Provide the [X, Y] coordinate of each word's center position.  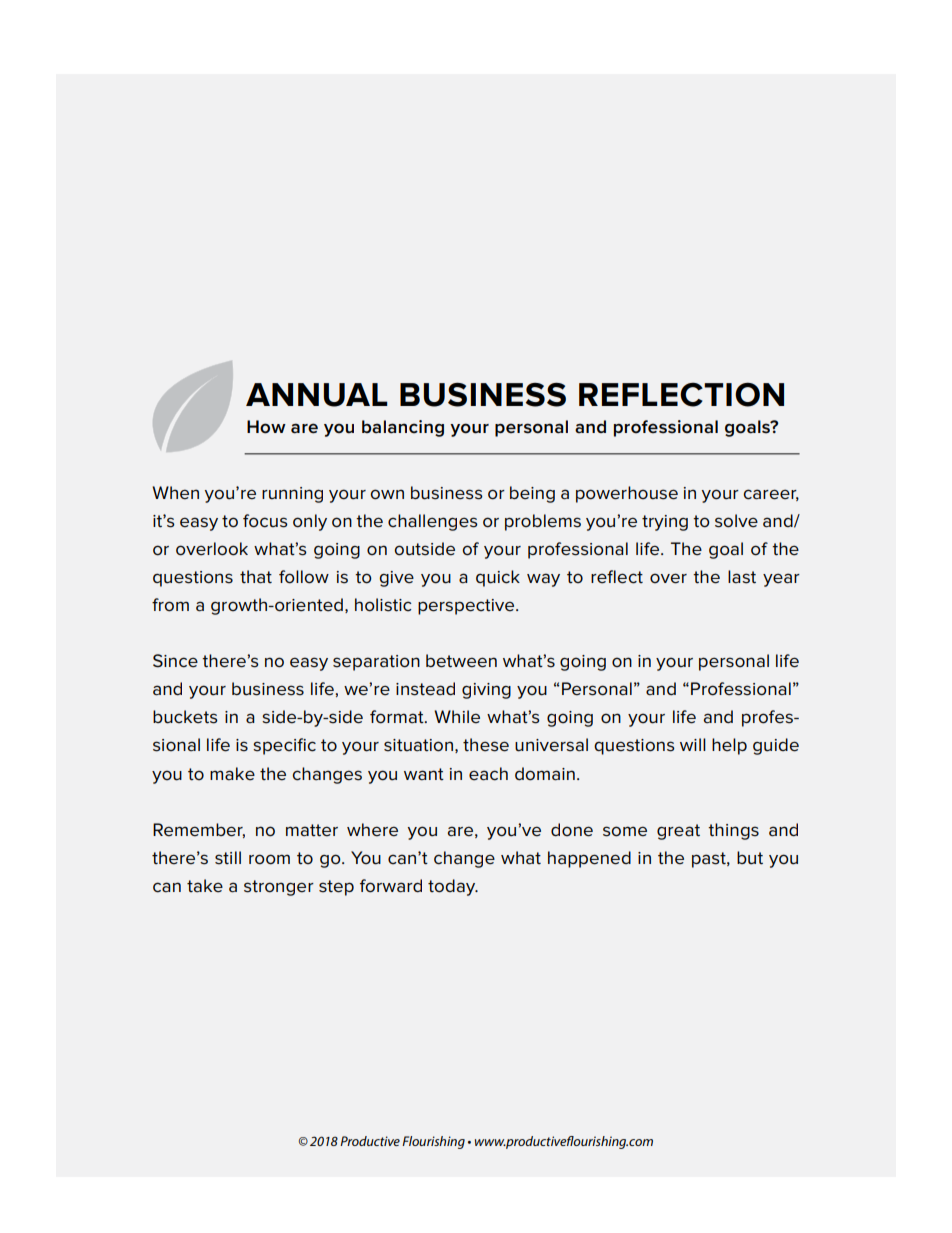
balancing [403, 428]
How [266, 427]
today [453, 887]
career [771, 495]
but [750, 858]
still [228, 858]
